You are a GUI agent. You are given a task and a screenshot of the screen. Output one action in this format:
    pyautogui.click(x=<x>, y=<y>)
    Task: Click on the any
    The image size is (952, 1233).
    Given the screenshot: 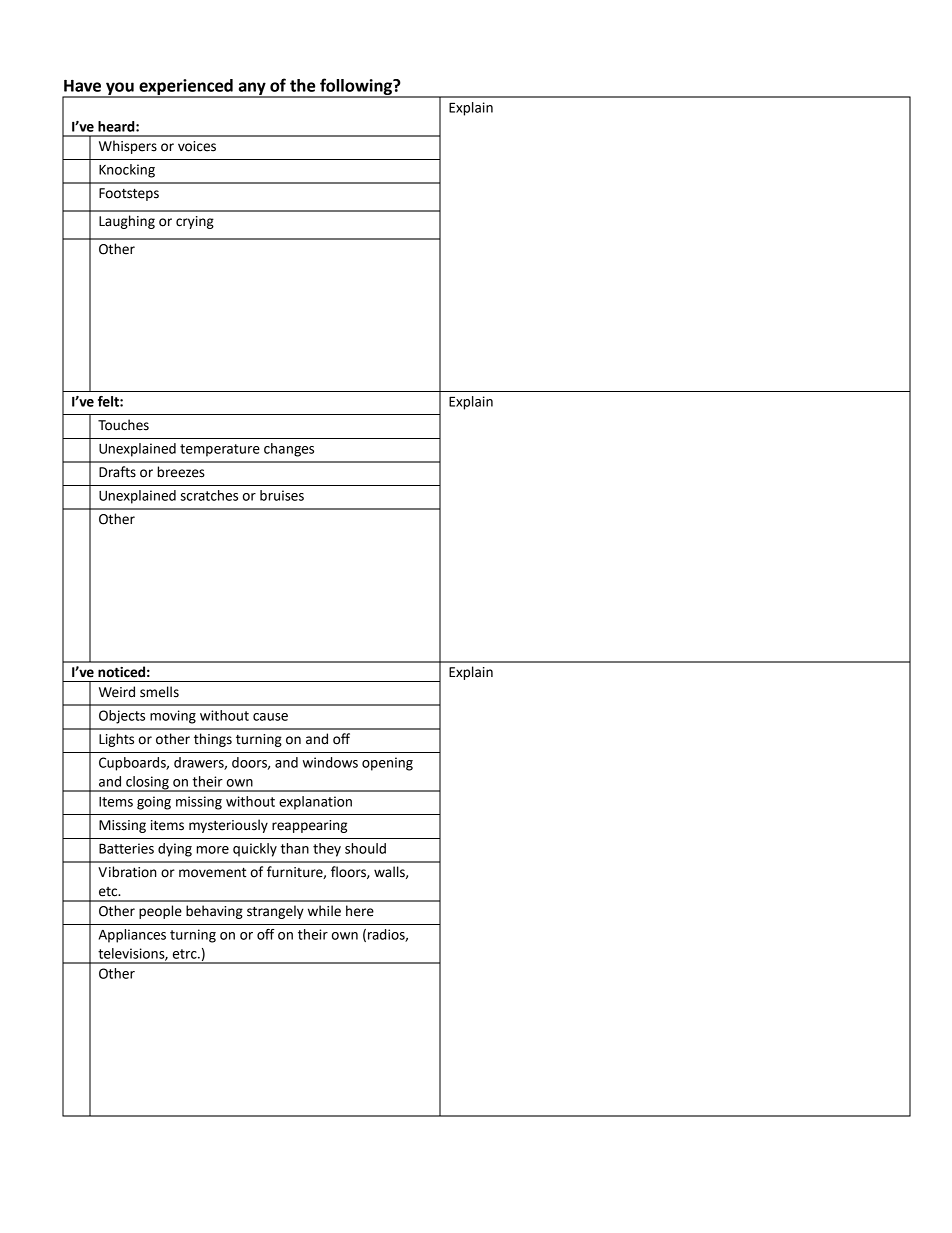 What is the action you would take?
    pyautogui.click(x=252, y=89)
